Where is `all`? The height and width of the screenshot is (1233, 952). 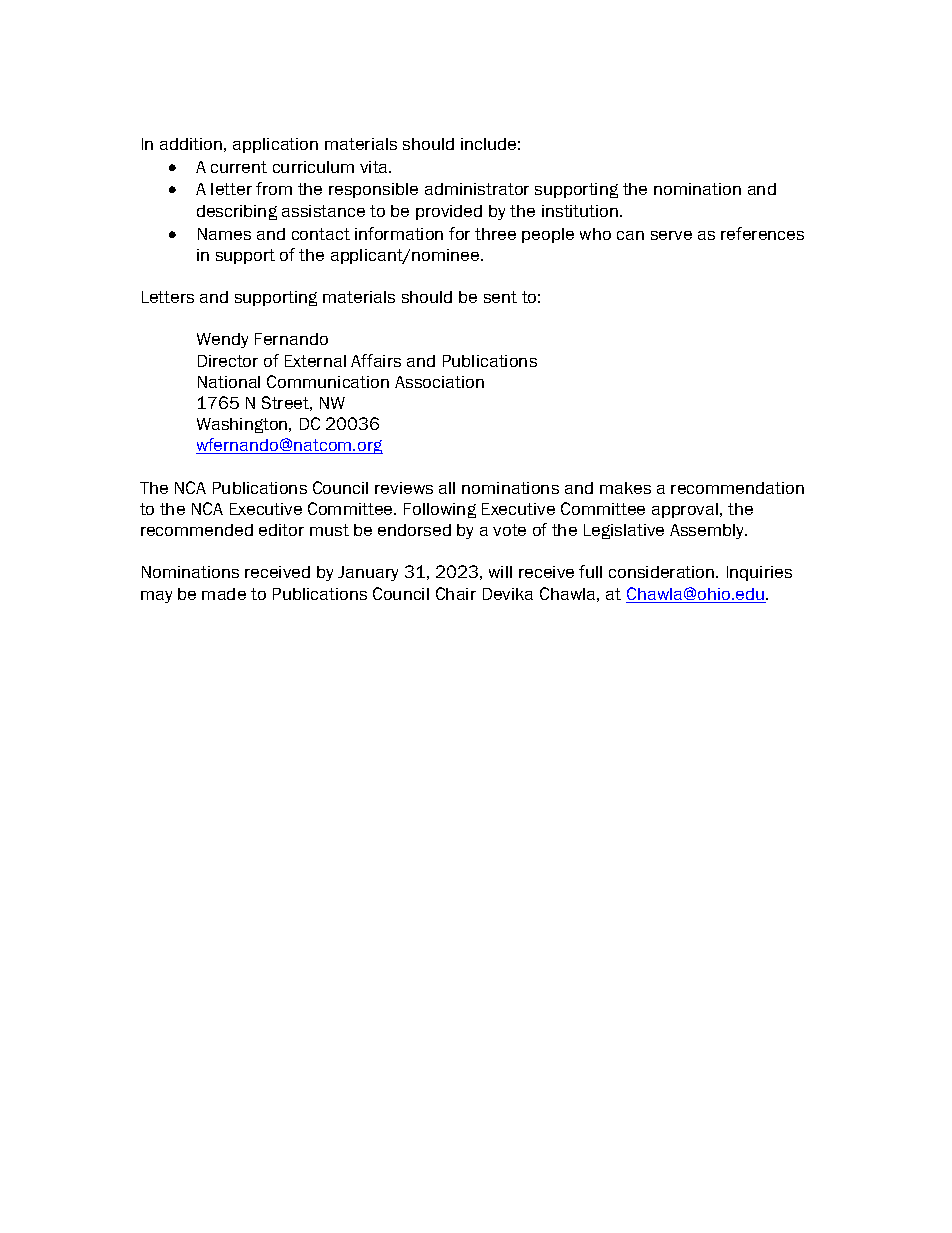 all is located at coordinates (447, 488).
